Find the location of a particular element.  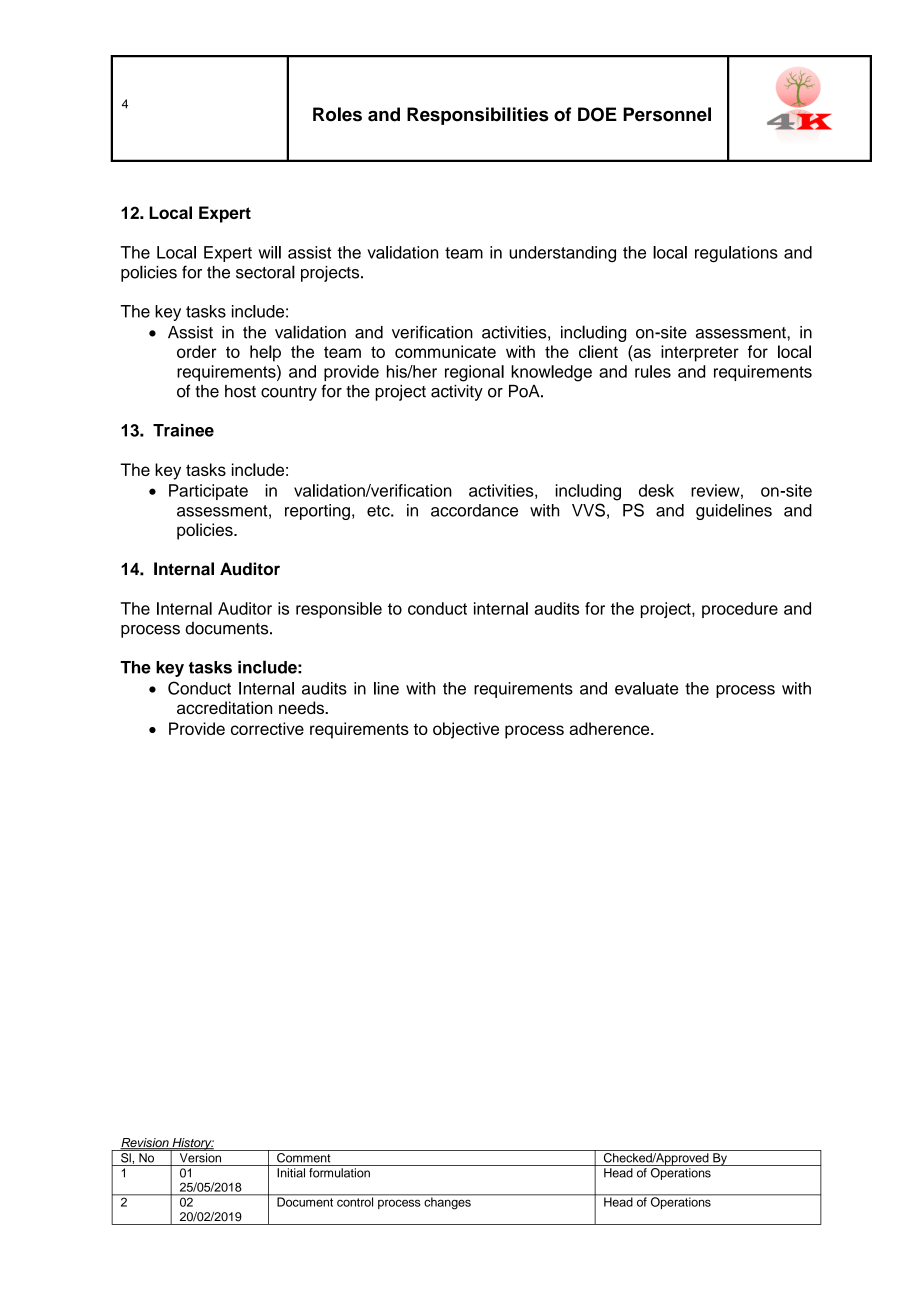

changes is located at coordinates (447, 1202).
